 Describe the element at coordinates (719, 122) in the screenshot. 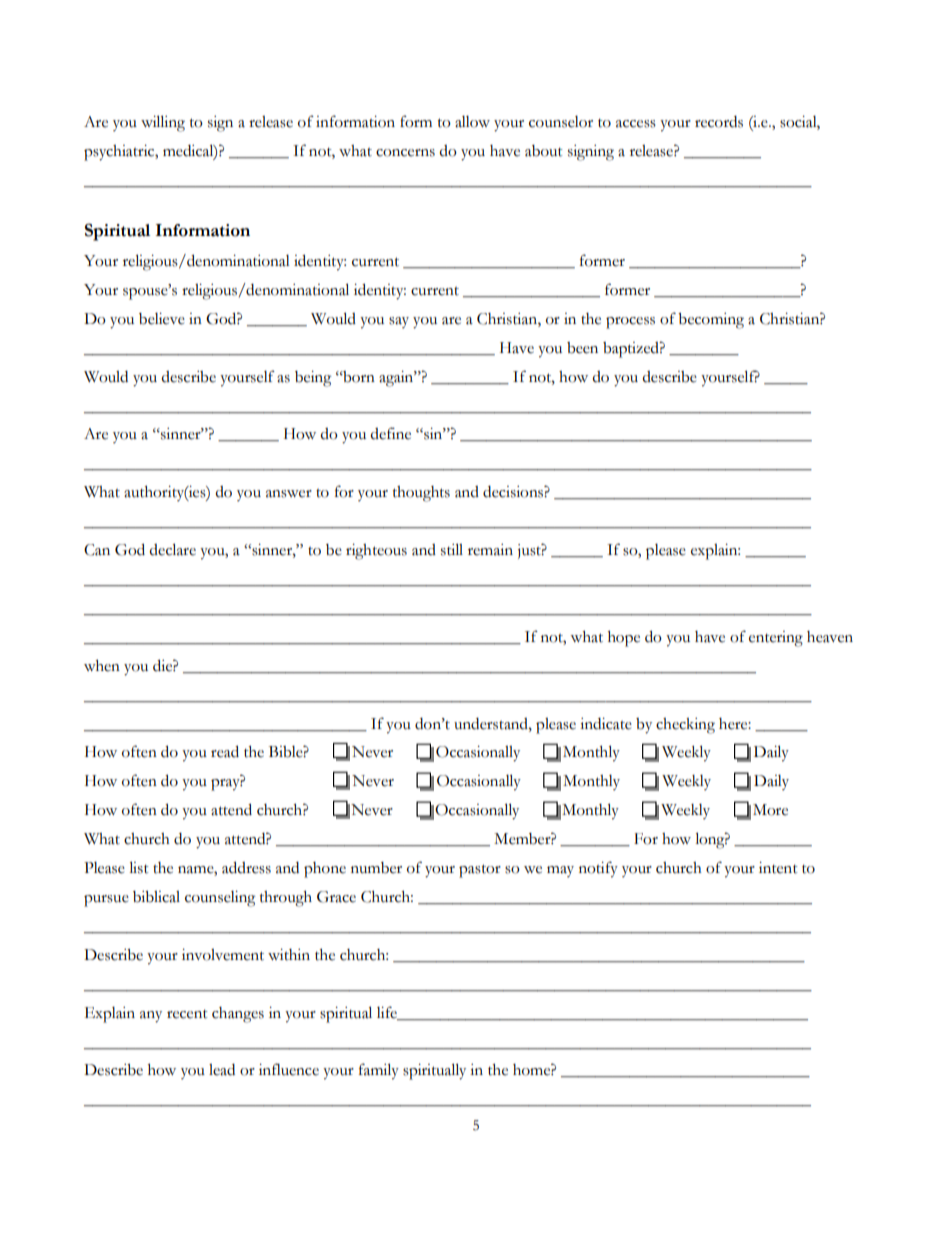

I see `records` at that location.
